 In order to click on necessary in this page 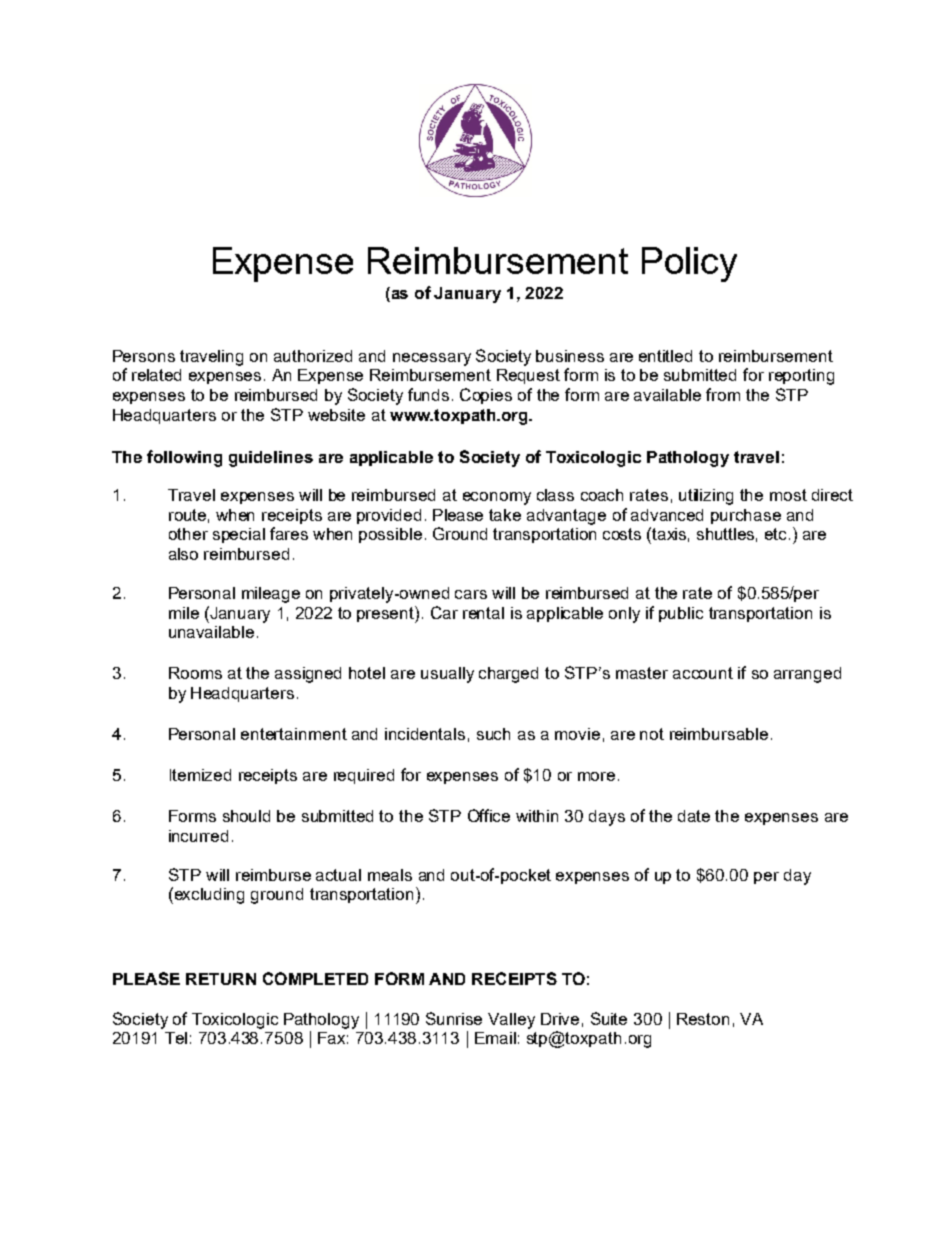, I will do `click(432, 359)`.
